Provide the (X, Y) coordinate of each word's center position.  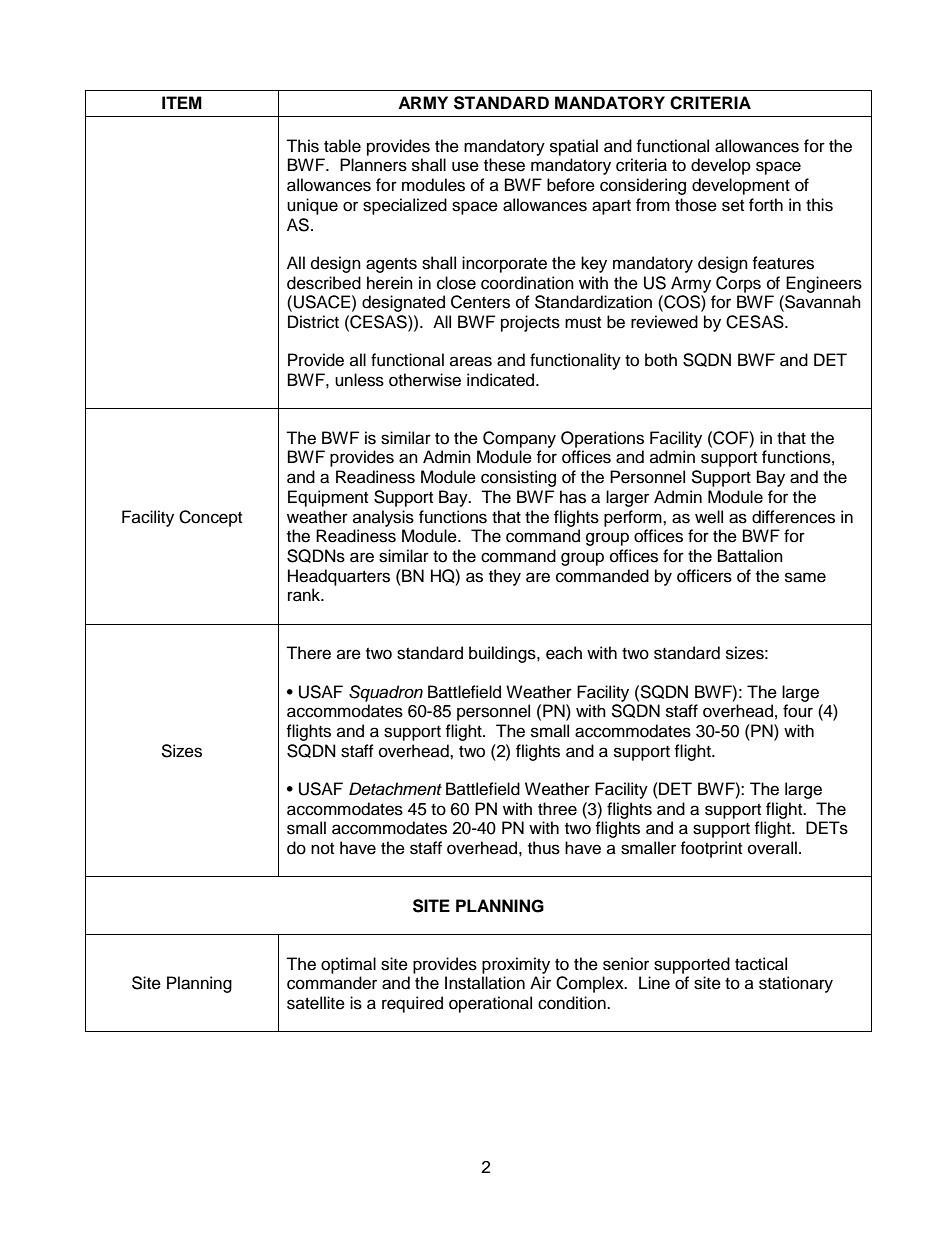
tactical (761, 964)
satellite (316, 1003)
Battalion (750, 556)
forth (766, 205)
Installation (485, 983)
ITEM (182, 102)
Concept (210, 518)
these (504, 165)
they (505, 577)
